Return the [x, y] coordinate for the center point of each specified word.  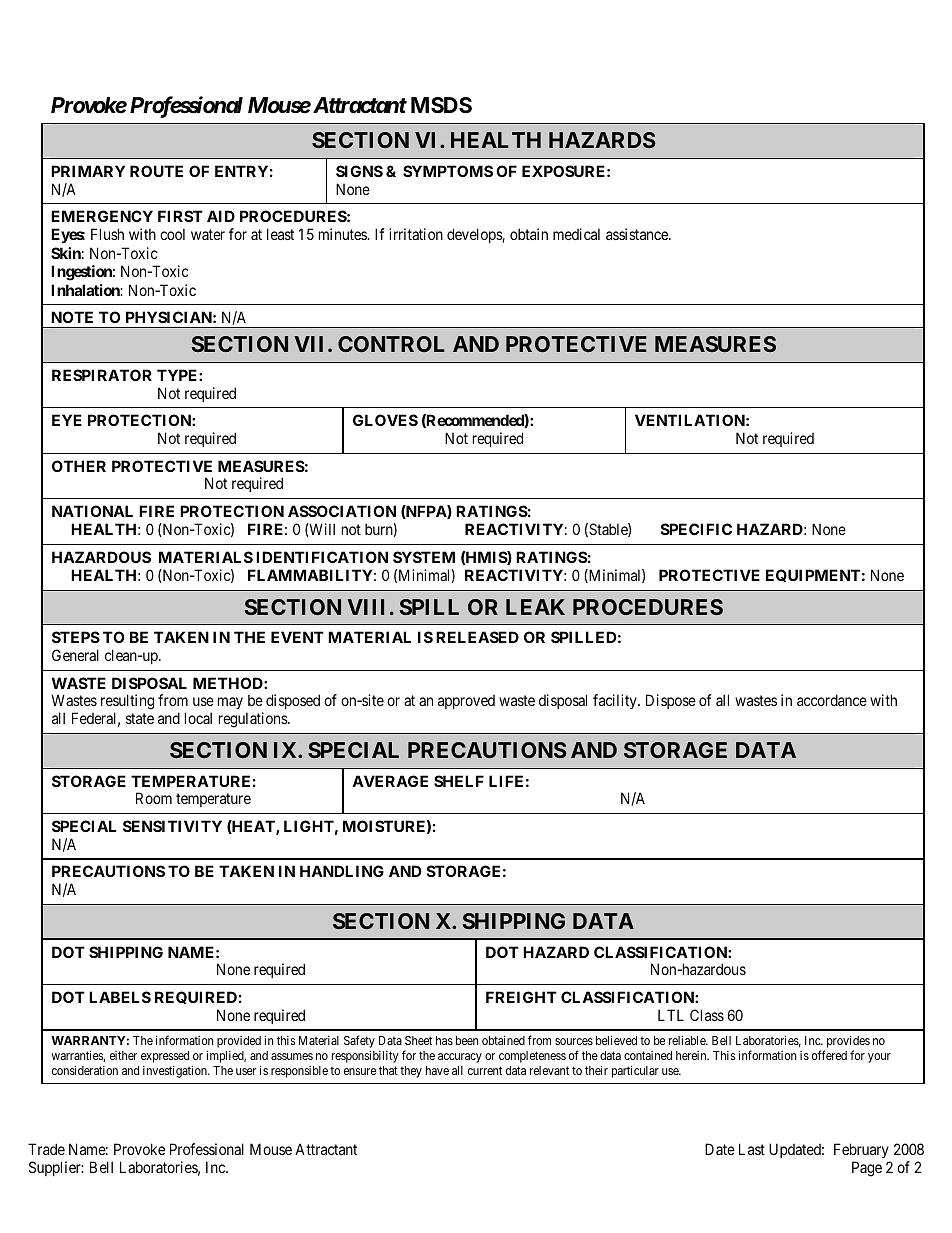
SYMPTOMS [448, 171]
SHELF [459, 781]
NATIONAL [92, 511]
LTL [671, 1015]
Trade [46, 1149]
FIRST [180, 216]
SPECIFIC [696, 529]
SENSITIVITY [172, 826]
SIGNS [359, 171]
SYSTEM [424, 557]
